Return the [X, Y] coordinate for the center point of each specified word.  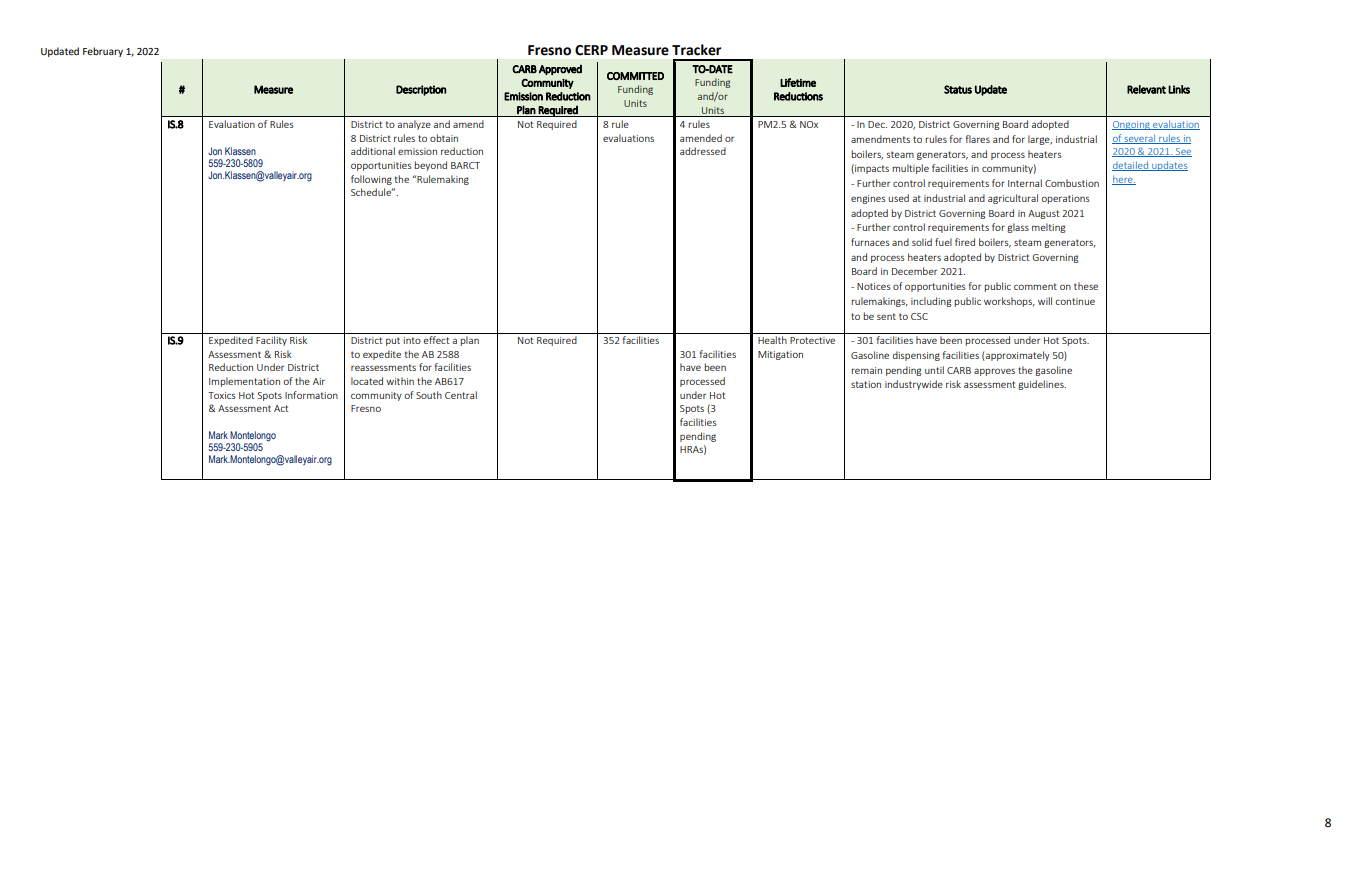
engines [868, 199]
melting [1049, 228]
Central [461, 395]
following [371, 180]
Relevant [1146, 89]
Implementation [244, 382]
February [103, 52]
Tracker [696, 50]
